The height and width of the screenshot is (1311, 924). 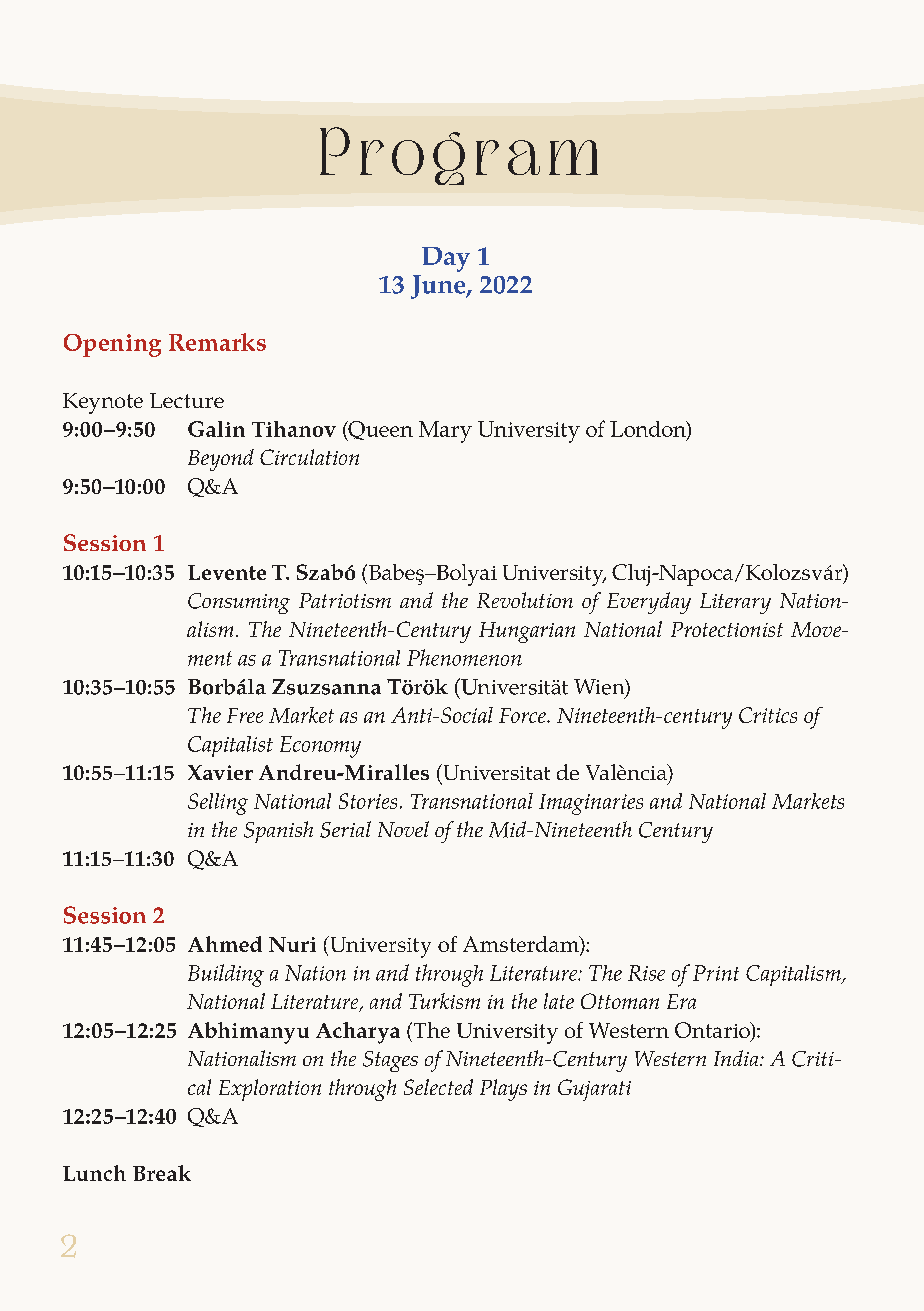 What do you see at coordinates (217, 342) in the screenshot?
I see `Remarks` at bounding box center [217, 342].
